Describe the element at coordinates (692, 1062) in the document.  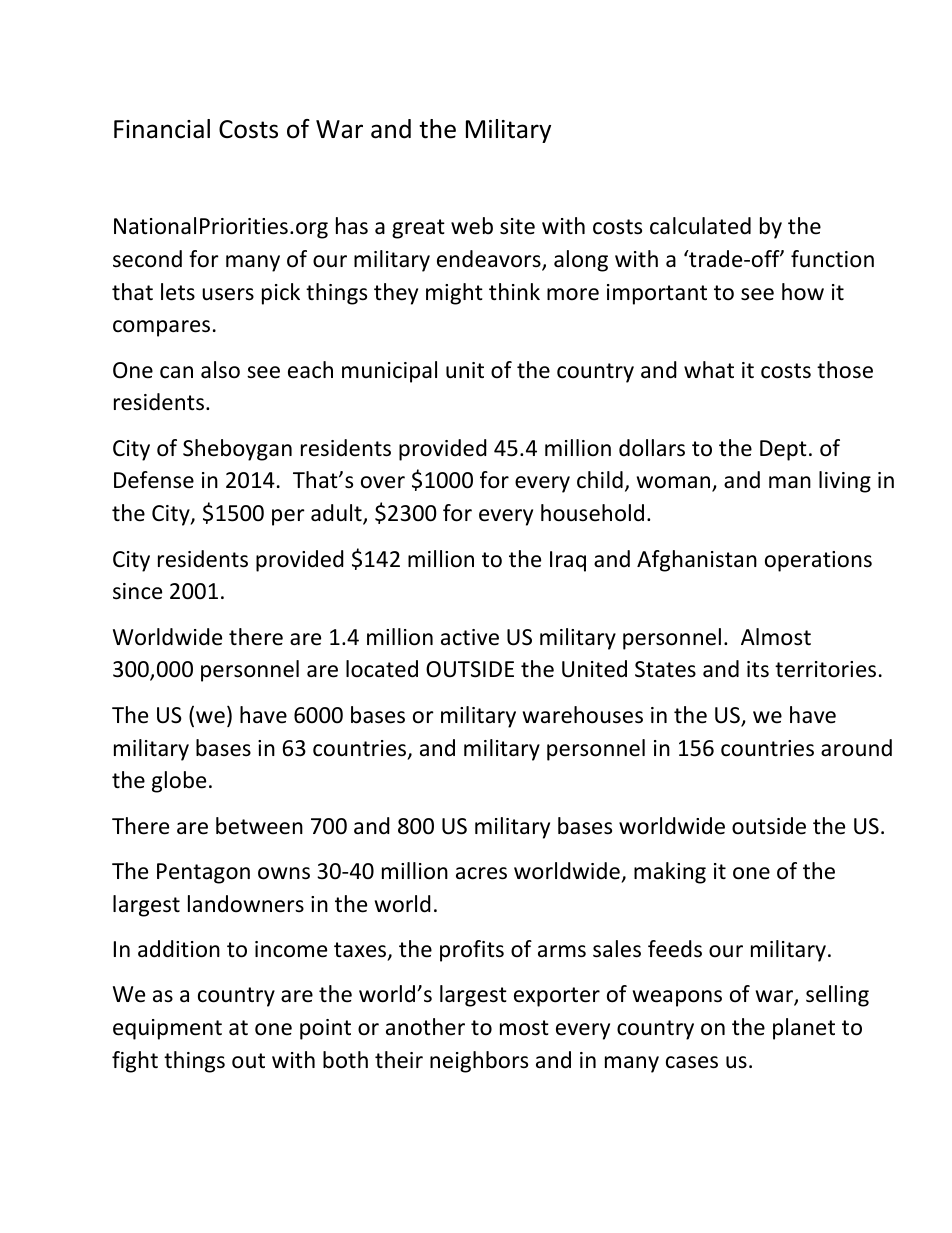
I see `cases` at that location.
